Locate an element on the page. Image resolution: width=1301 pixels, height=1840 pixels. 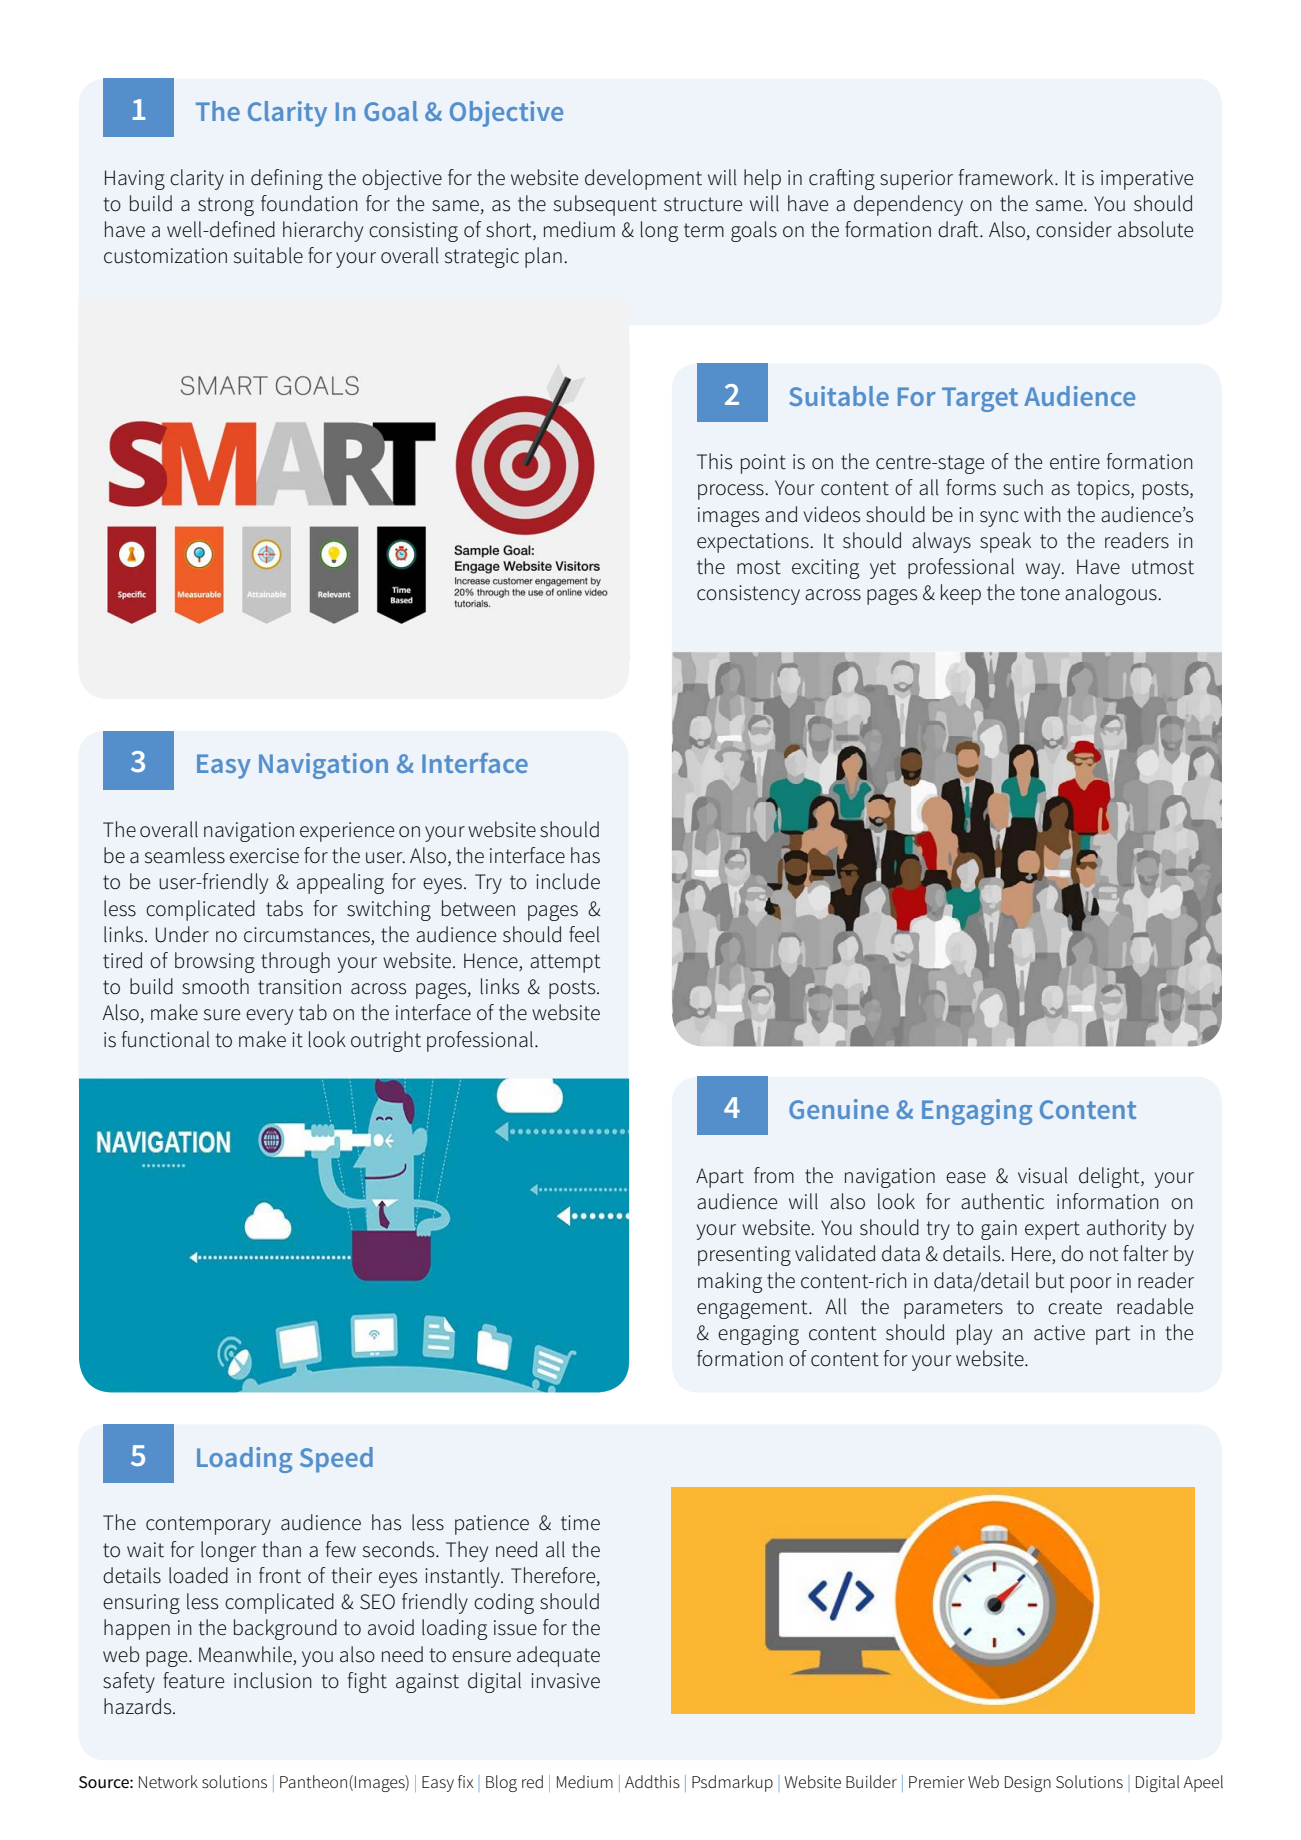
consider is located at coordinates (1074, 229).
